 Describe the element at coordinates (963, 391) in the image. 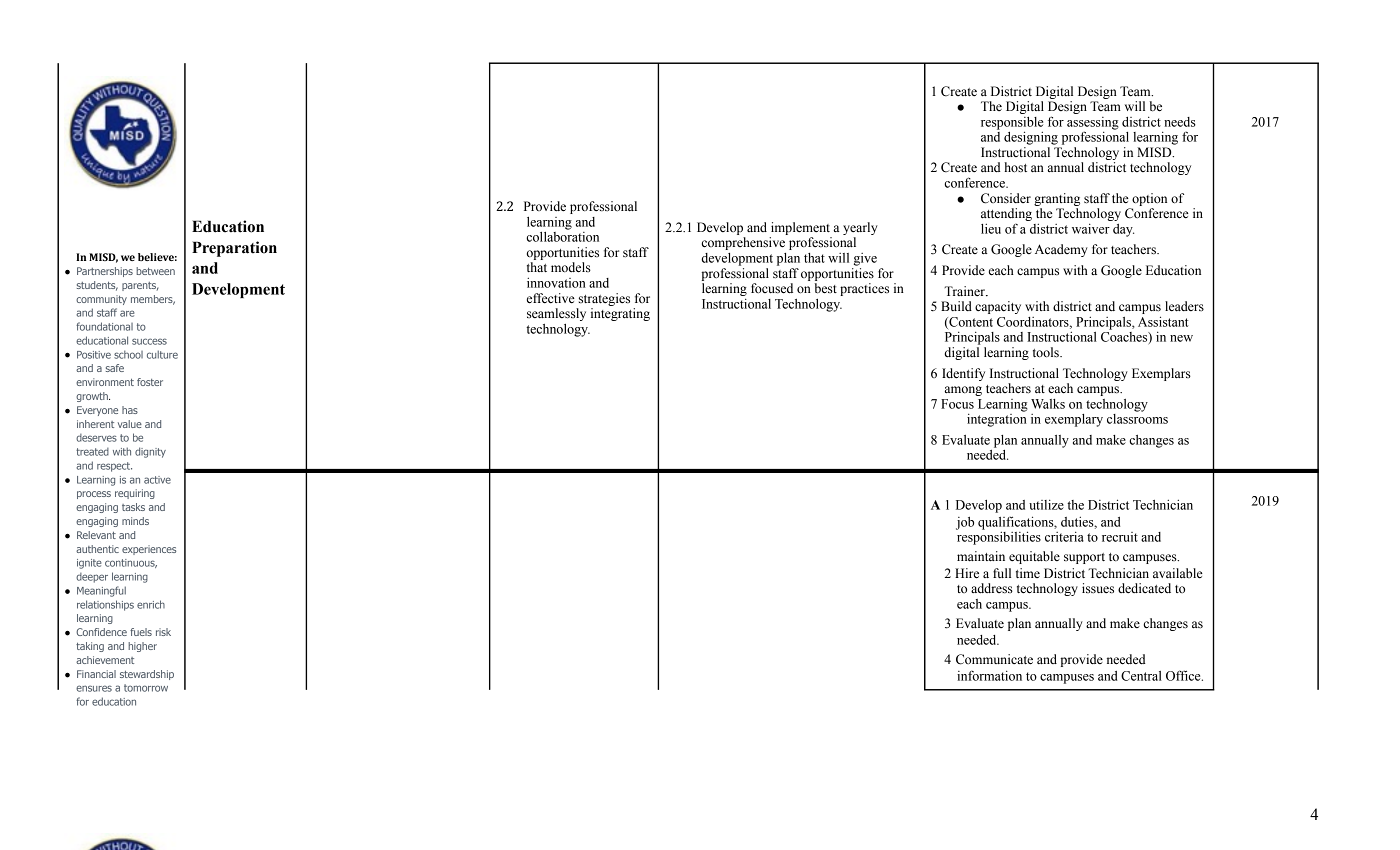

I see `among` at that location.
